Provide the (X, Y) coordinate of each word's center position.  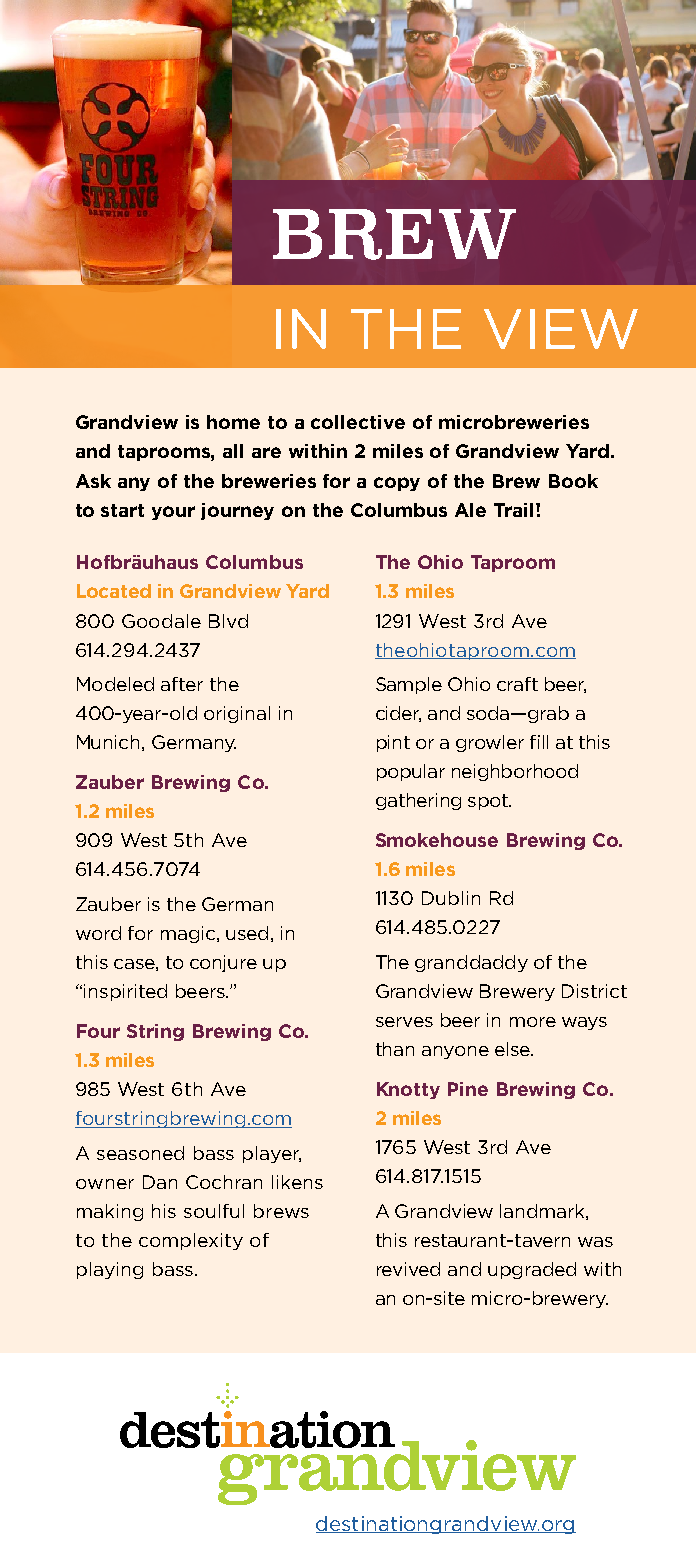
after (182, 684)
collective (358, 422)
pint (393, 743)
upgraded (532, 1270)
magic (189, 934)
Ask (93, 481)
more (533, 1022)
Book (573, 481)
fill (539, 742)
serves (404, 1022)
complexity (191, 1241)
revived (408, 1269)
